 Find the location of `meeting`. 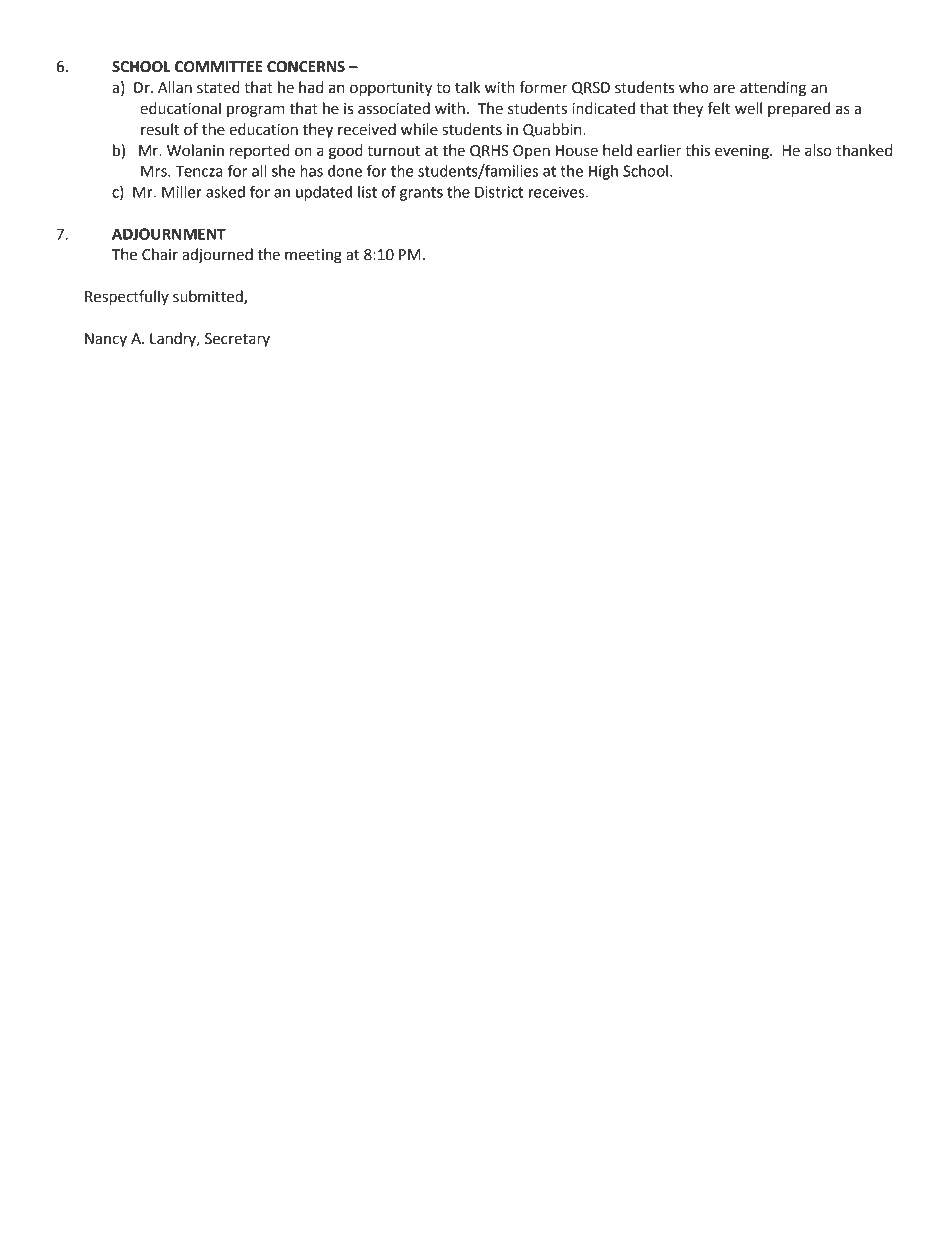

meeting is located at coordinates (313, 256).
